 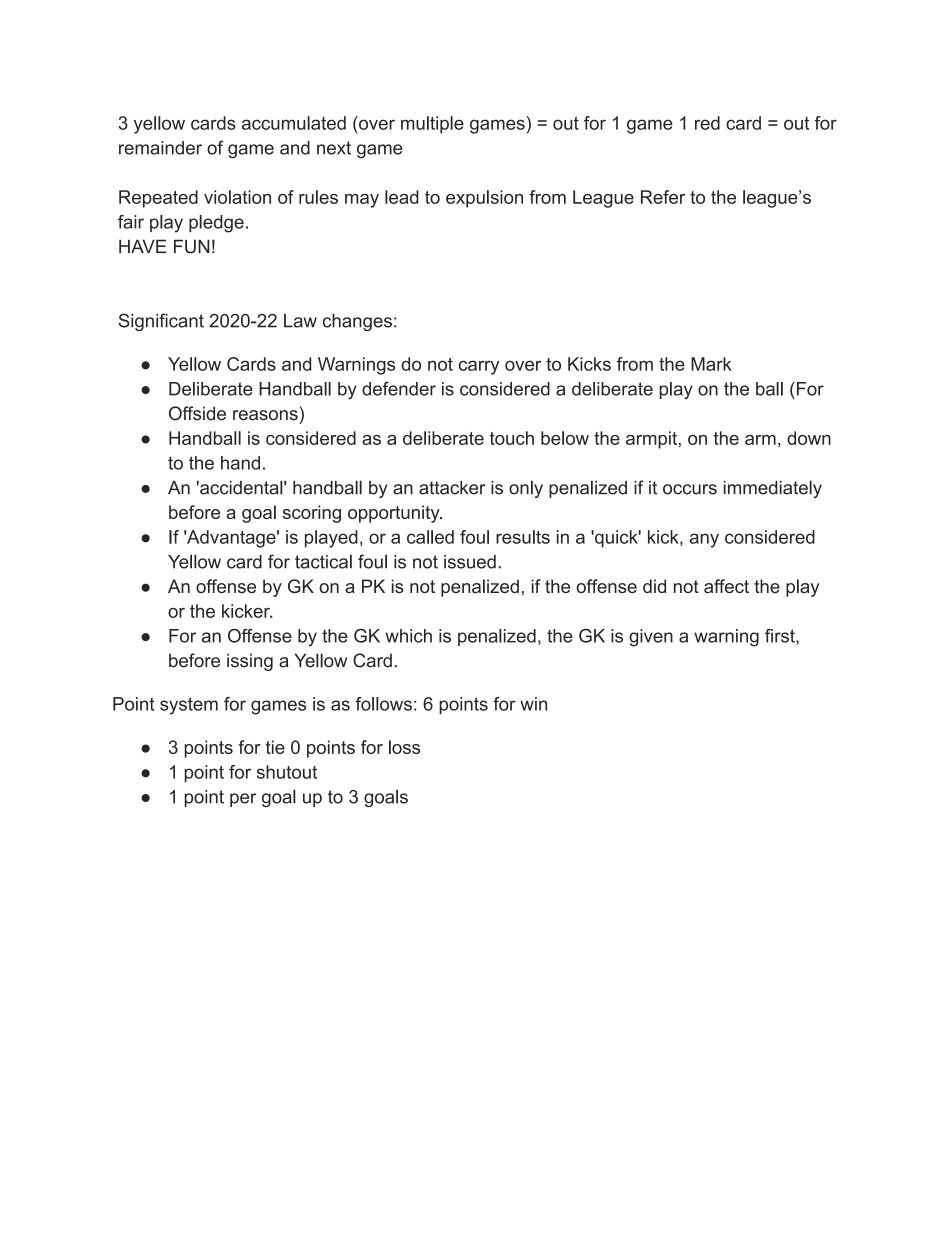 I want to click on first, so click(x=781, y=637).
